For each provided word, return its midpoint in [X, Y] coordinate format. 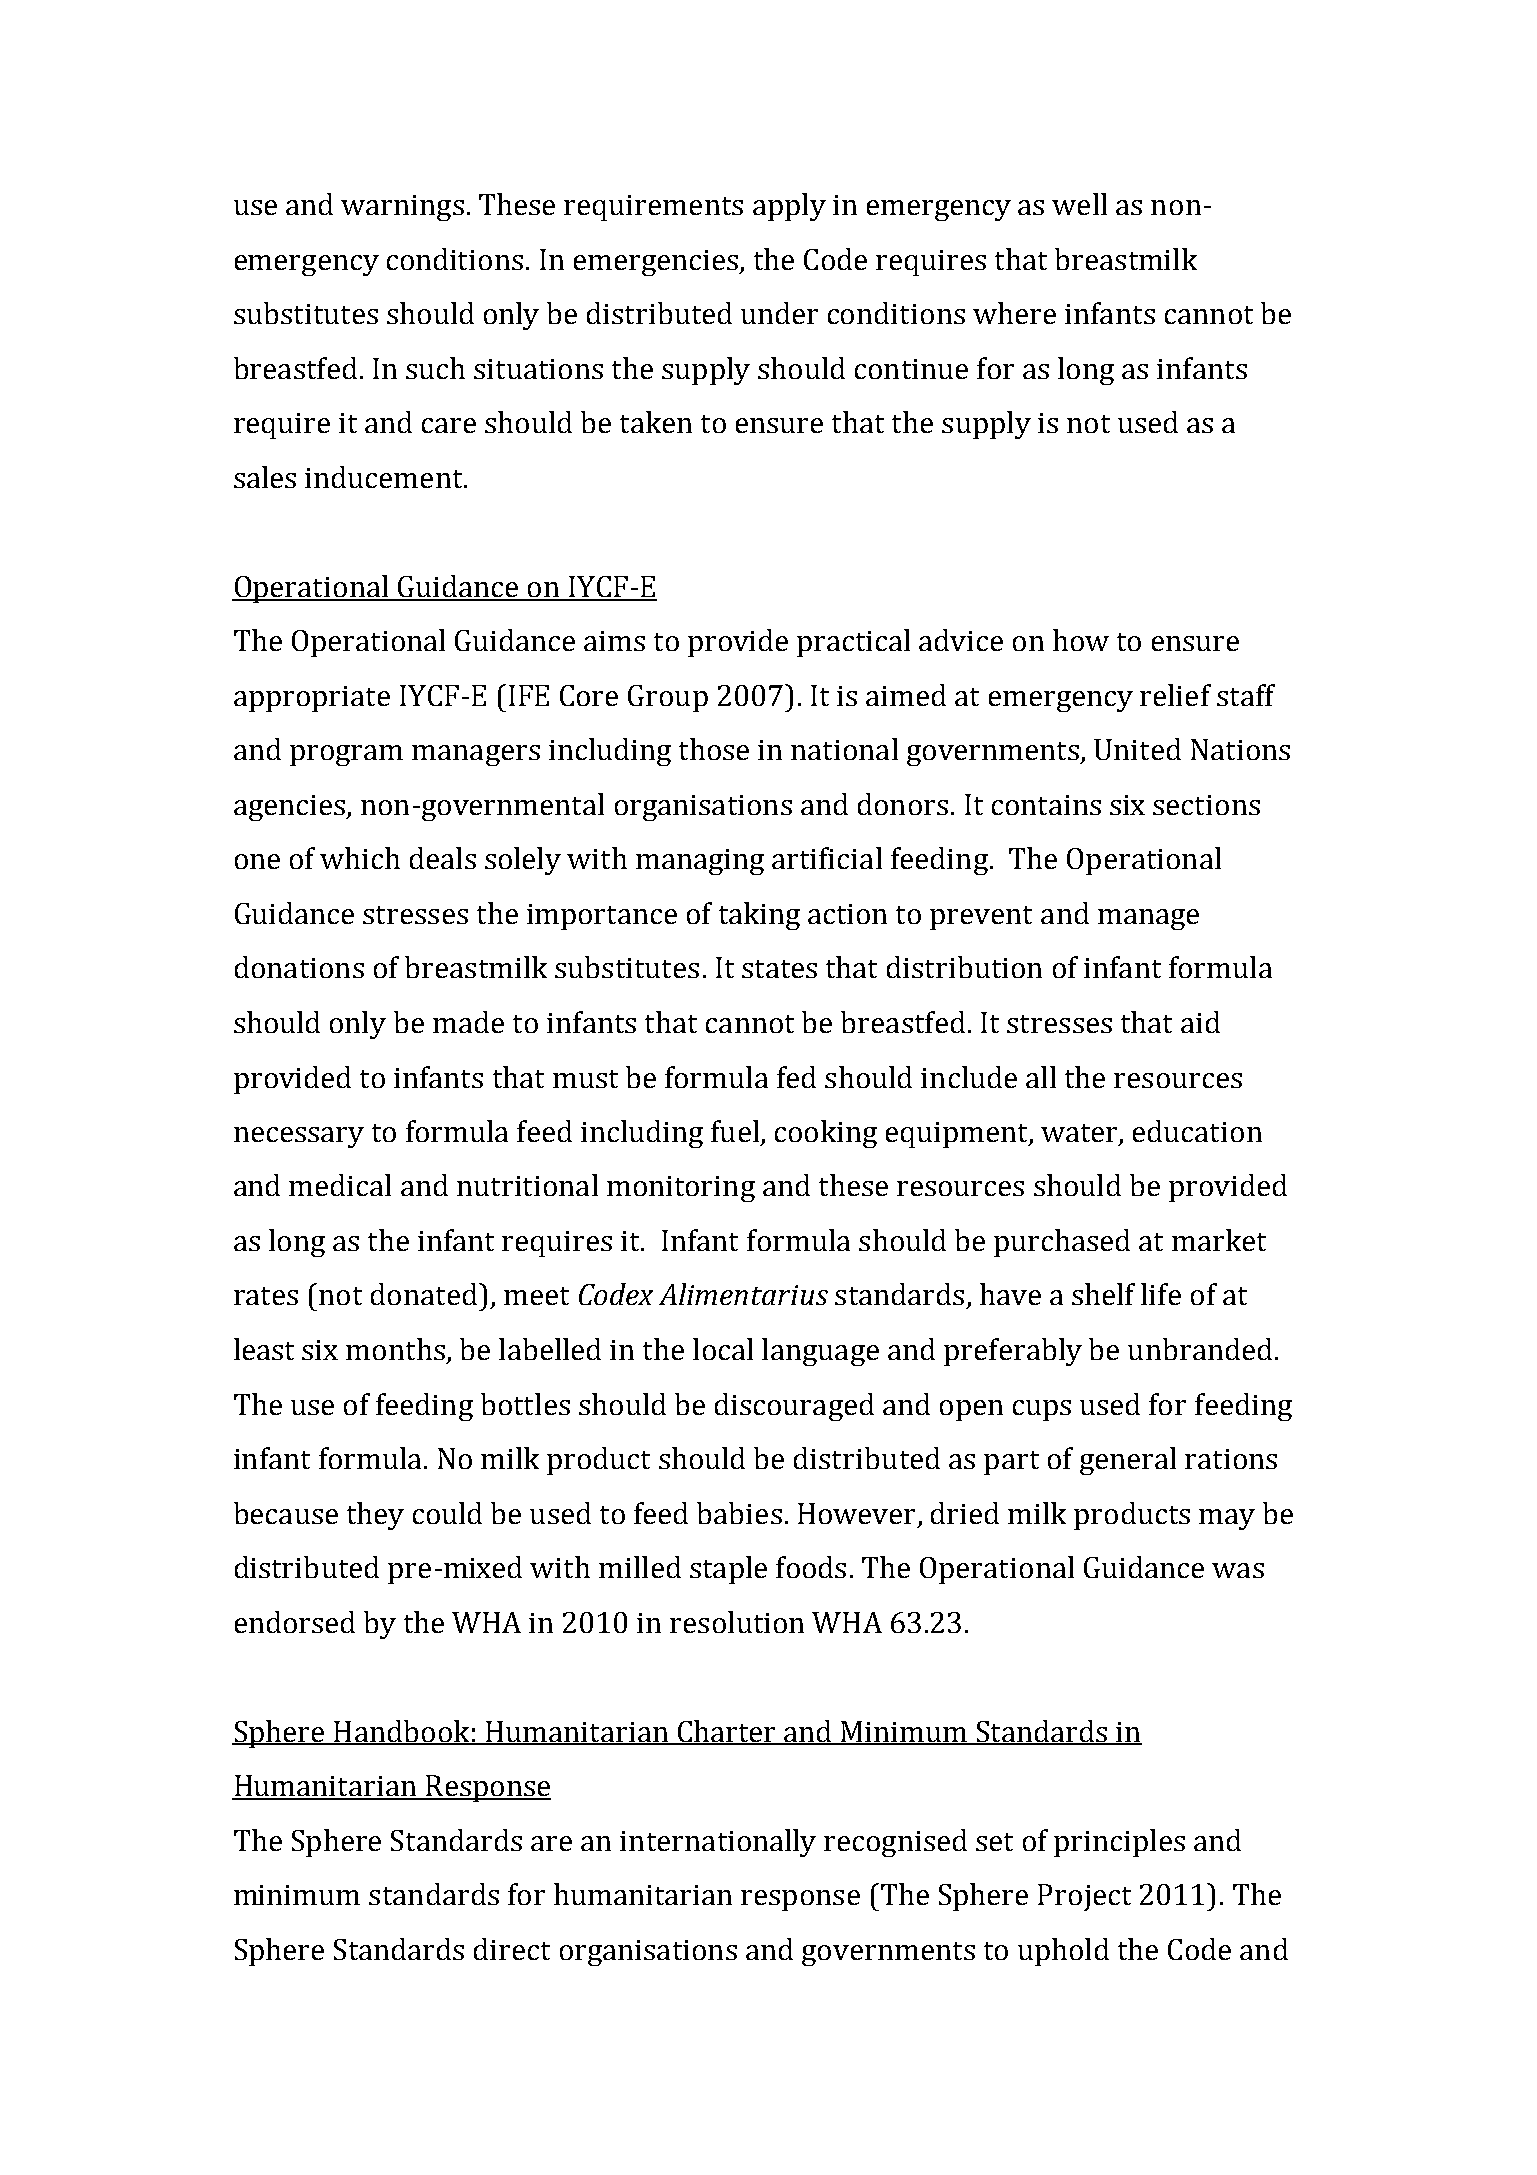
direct [512, 1949]
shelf [1103, 1294]
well [1079, 204]
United [1137, 749]
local [723, 1349]
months [395, 1349]
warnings [402, 208]
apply [789, 207]
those [714, 749]
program [346, 755]
